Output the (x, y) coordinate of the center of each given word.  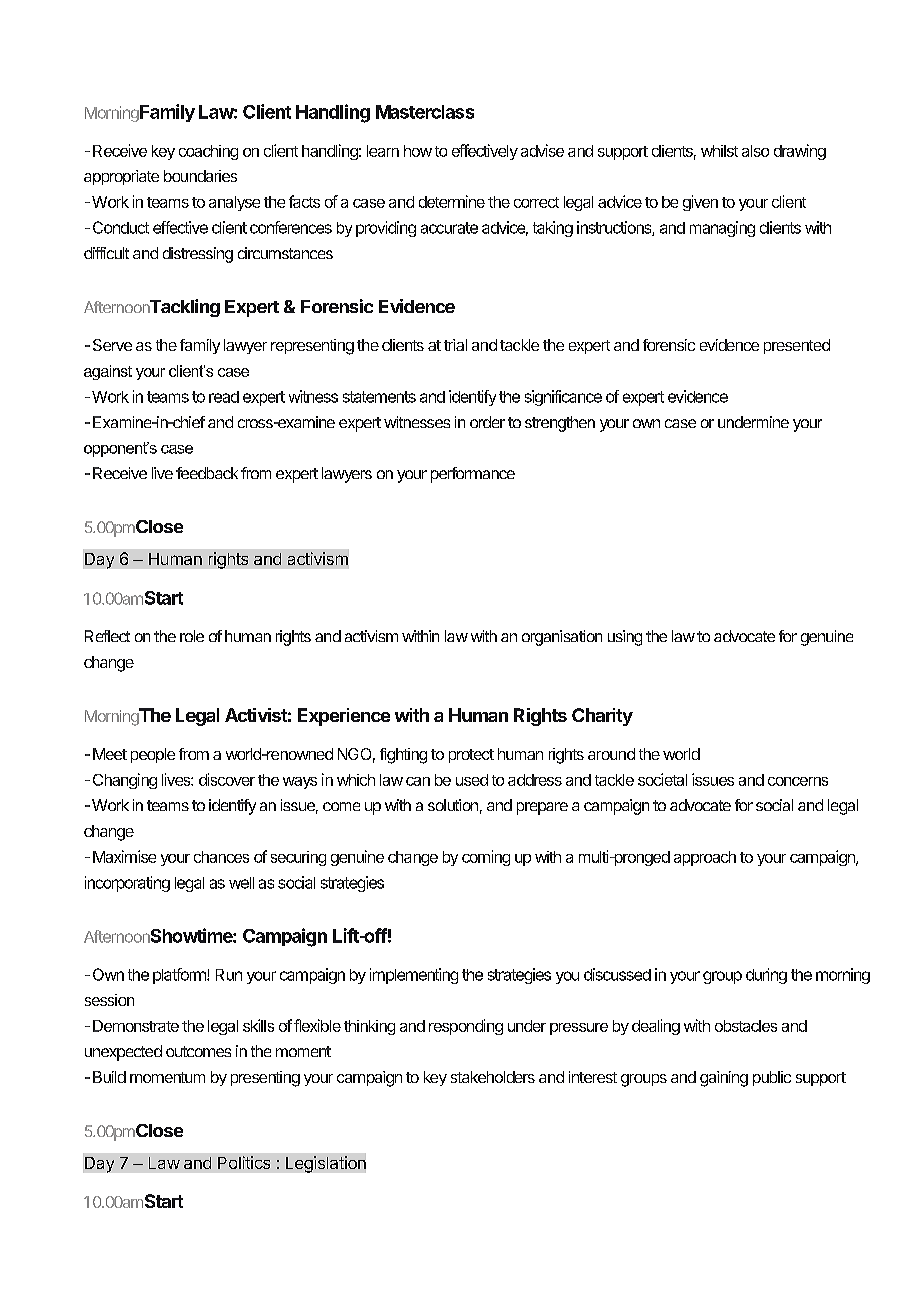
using (625, 638)
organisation (562, 638)
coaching (208, 152)
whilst (719, 151)
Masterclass (425, 112)
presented (797, 346)
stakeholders (493, 1077)
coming (486, 858)
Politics (244, 1162)
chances (221, 857)
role (192, 636)
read (224, 397)
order (487, 422)
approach (705, 858)
